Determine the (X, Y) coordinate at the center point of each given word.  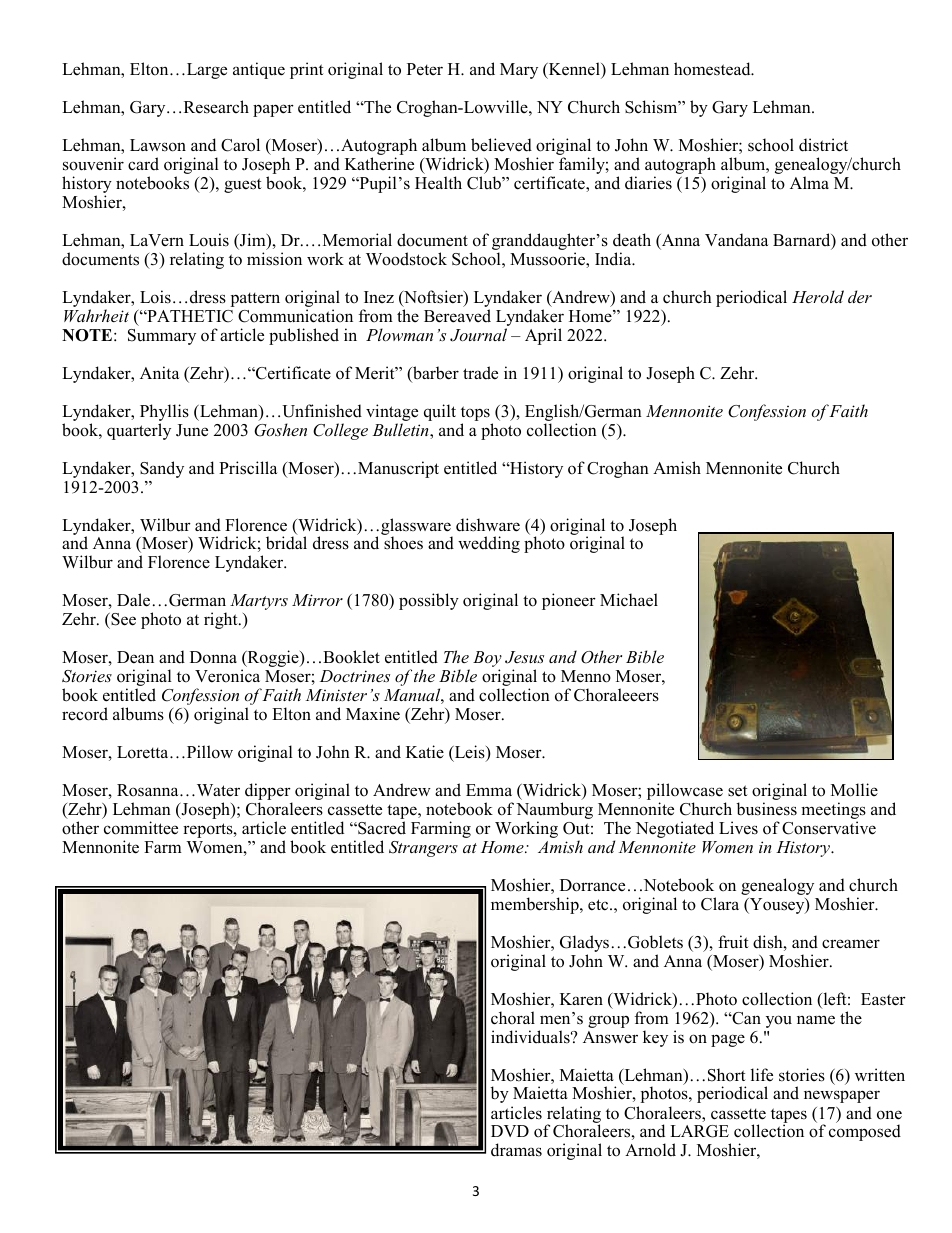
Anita (159, 372)
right (222, 620)
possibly (429, 601)
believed (501, 145)
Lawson (158, 145)
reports (209, 830)
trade (480, 373)
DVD (510, 1131)
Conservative (829, 828)
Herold (818, 296)
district (823, 145)
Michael (629, 600)
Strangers (423, 849)
